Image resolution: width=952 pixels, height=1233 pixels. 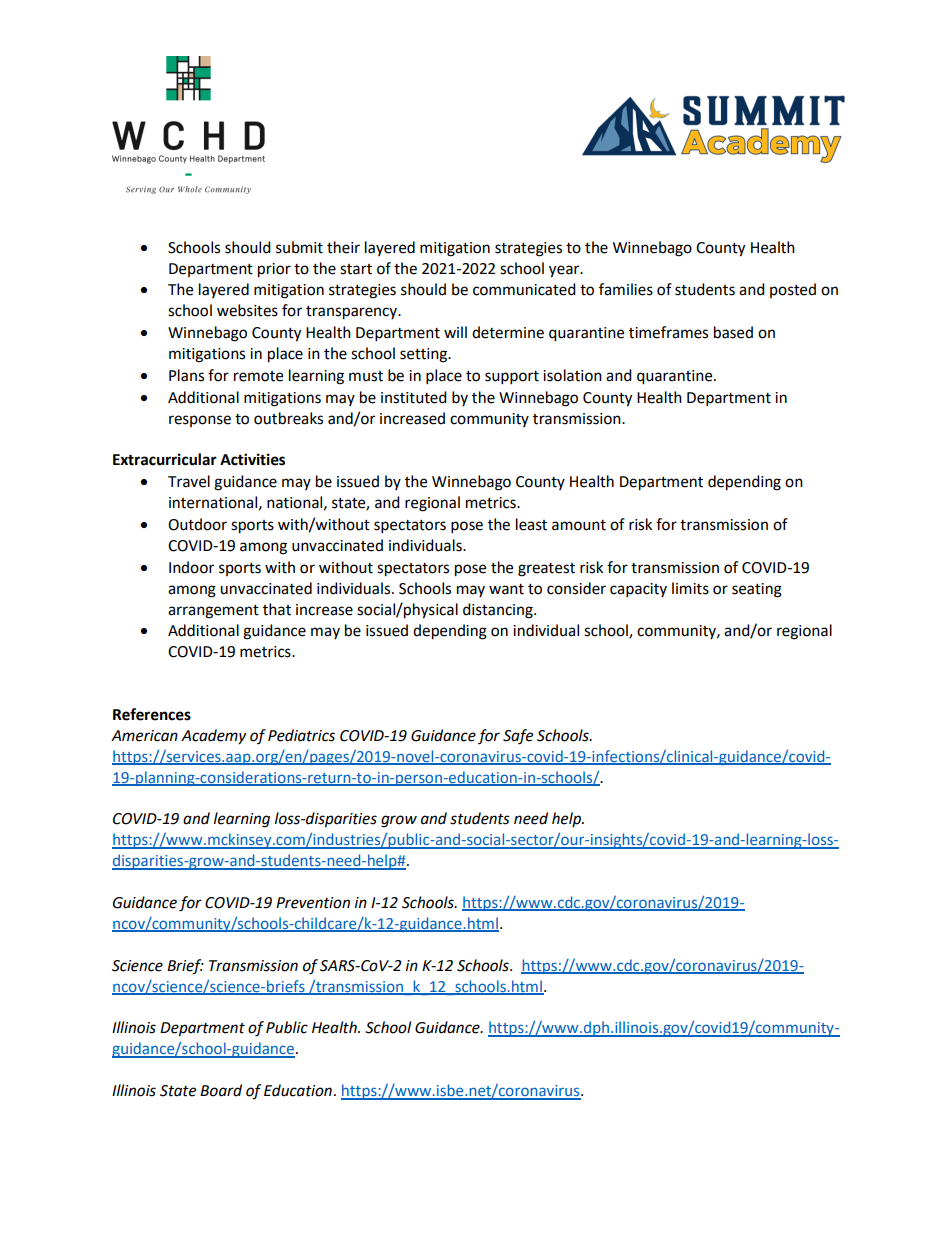 What do you see at coordinates (313, 903) in the image?
I see `Prevention` at bounding box center [313, 903].
